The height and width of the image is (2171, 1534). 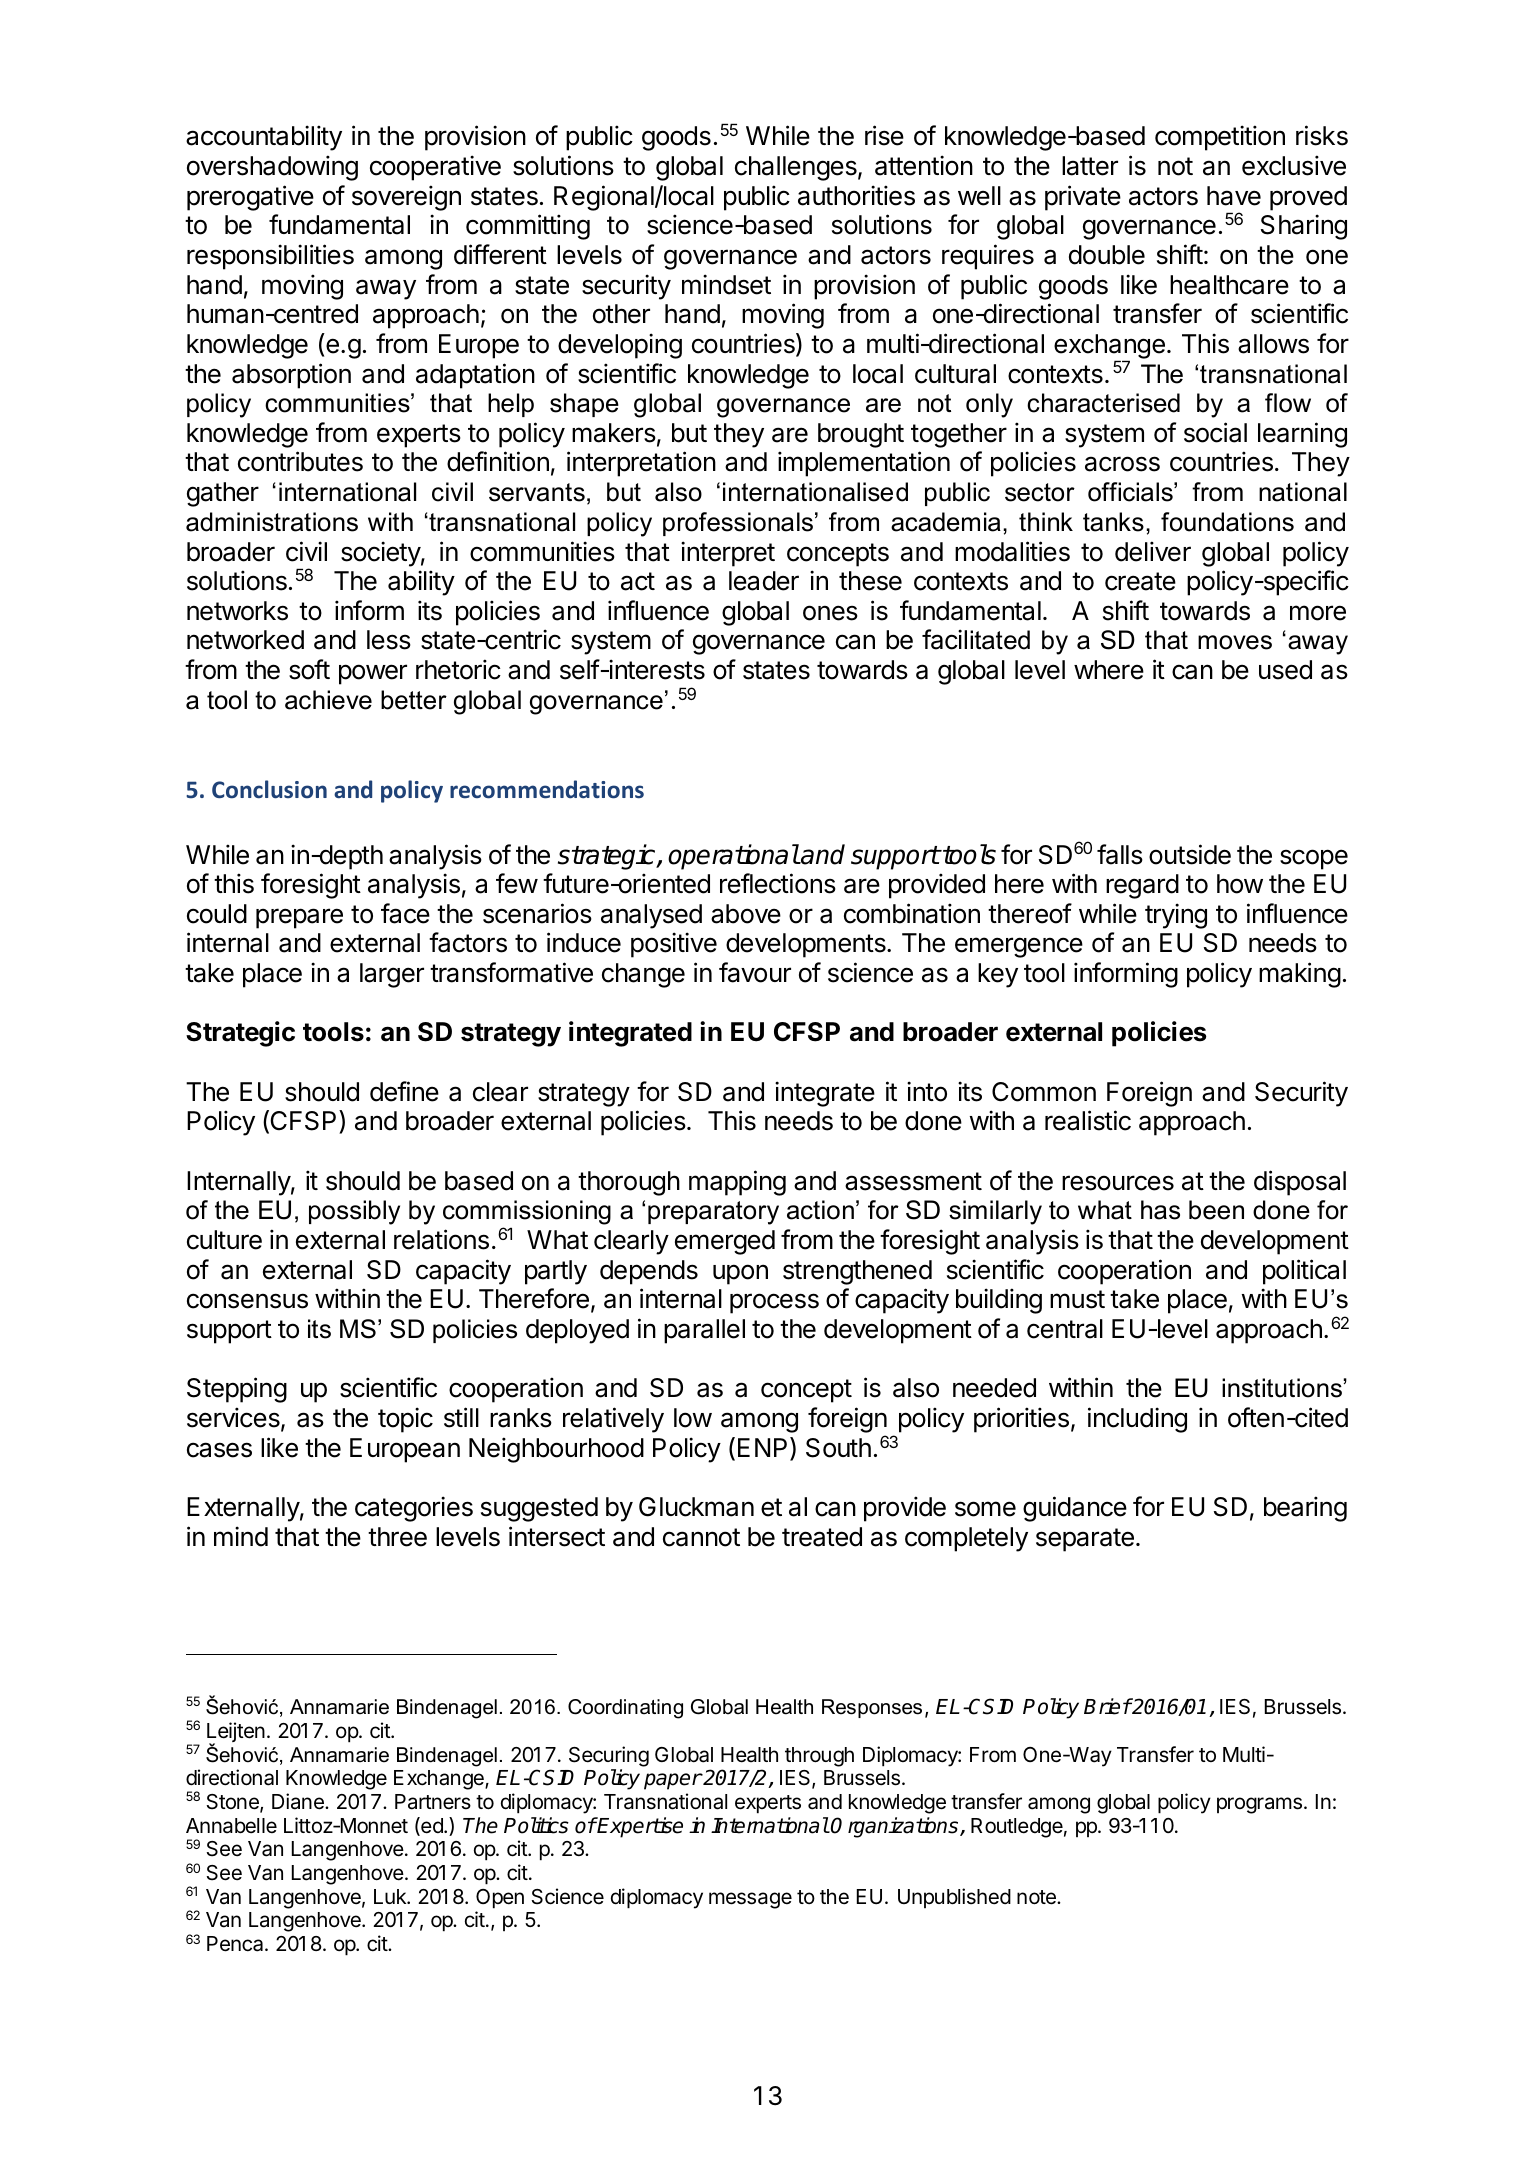 What do you see at coordinates (391, 1896) in the image?
I see `Luk` at bounding box center [391, 1896].
